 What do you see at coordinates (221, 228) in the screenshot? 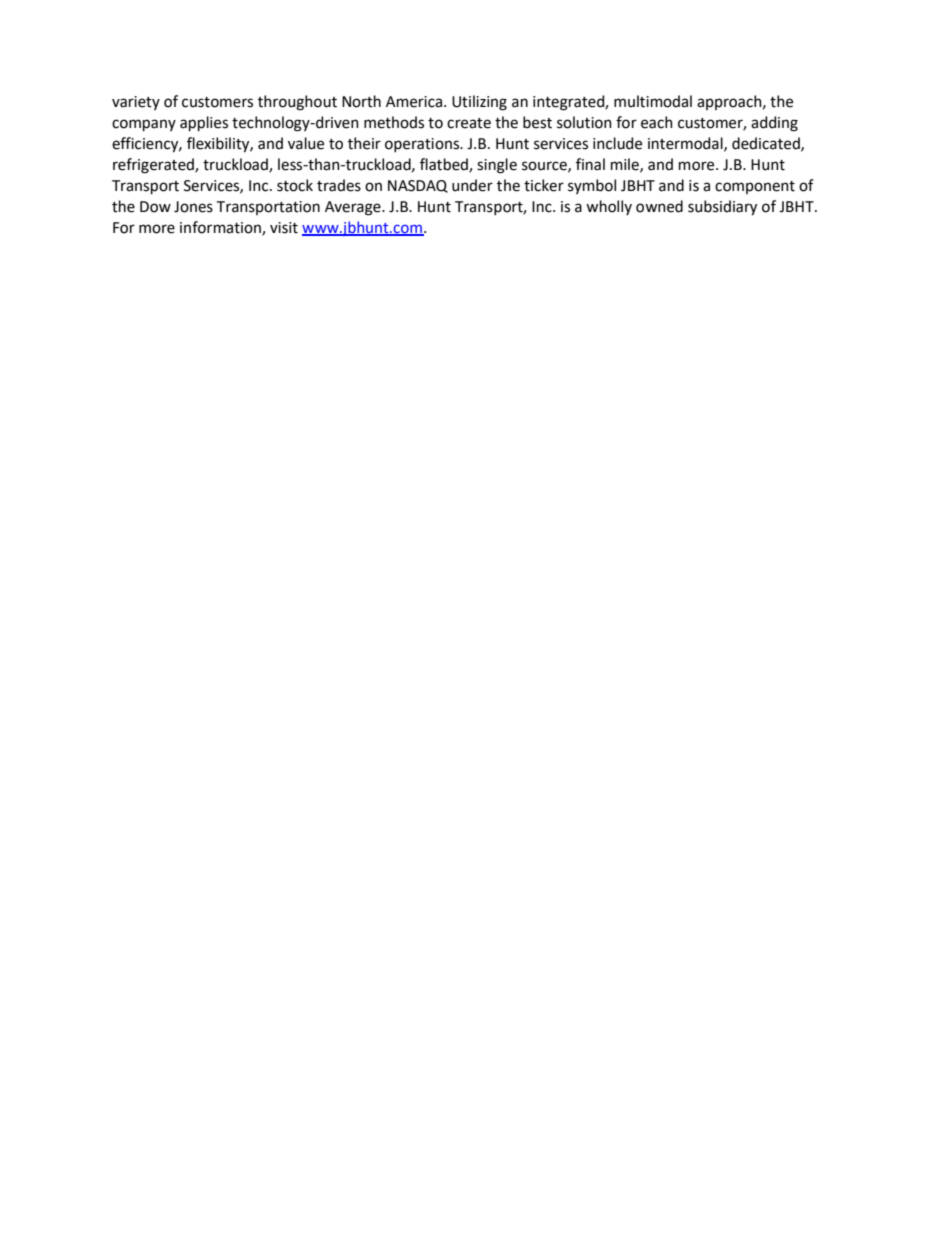
I see `information` at bounding box center [221, 228].
